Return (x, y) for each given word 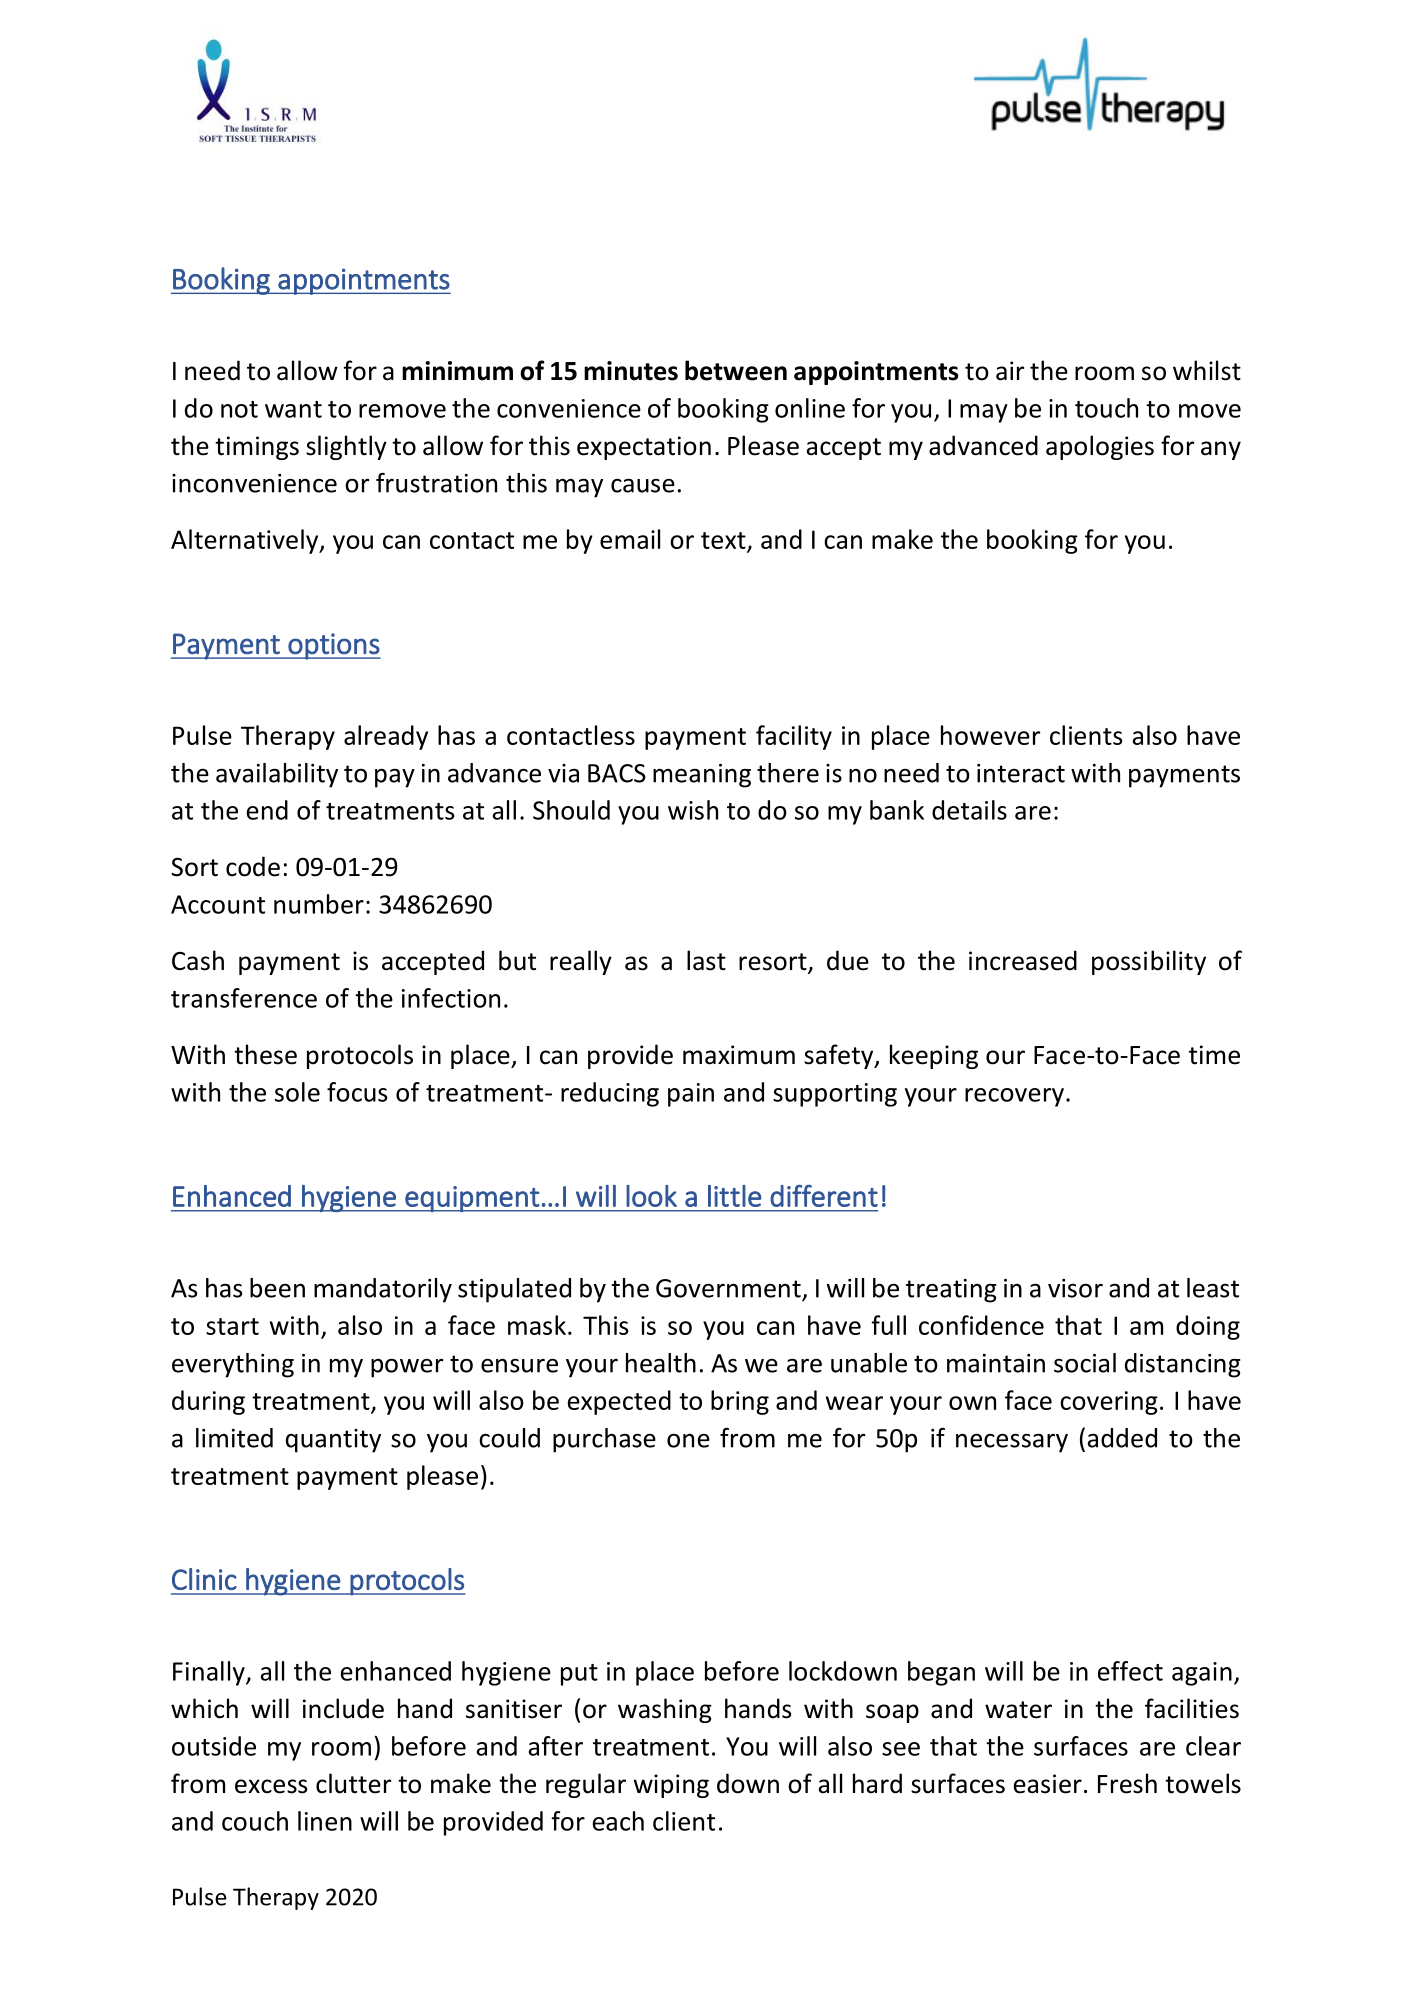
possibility (1149, 962)
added (1122, 1438)
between (736, 370)
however (990, 735)
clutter (353, 1783)
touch (1106, 408)
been (277, 1288)
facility (794, 737)
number (319, 904)
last (706, 960)
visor (1075, 1288)
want (293, 409)
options (333, 646)
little (735, 1196)
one (688, 1441)
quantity (333, 1441)
